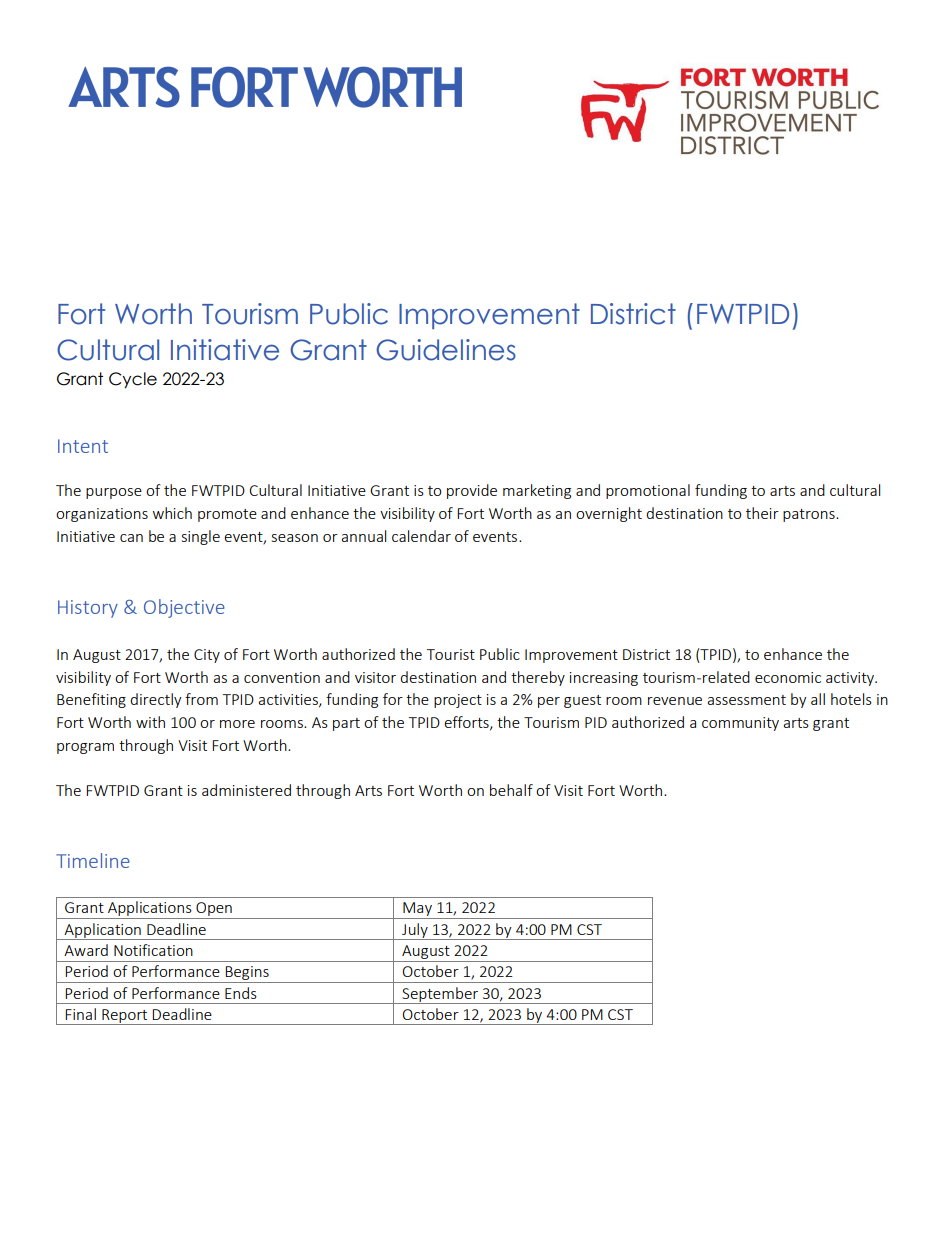 Image resolution: width=952 pixels, height=1233 pixels. I want to click on behalf, so click(511, 790).
